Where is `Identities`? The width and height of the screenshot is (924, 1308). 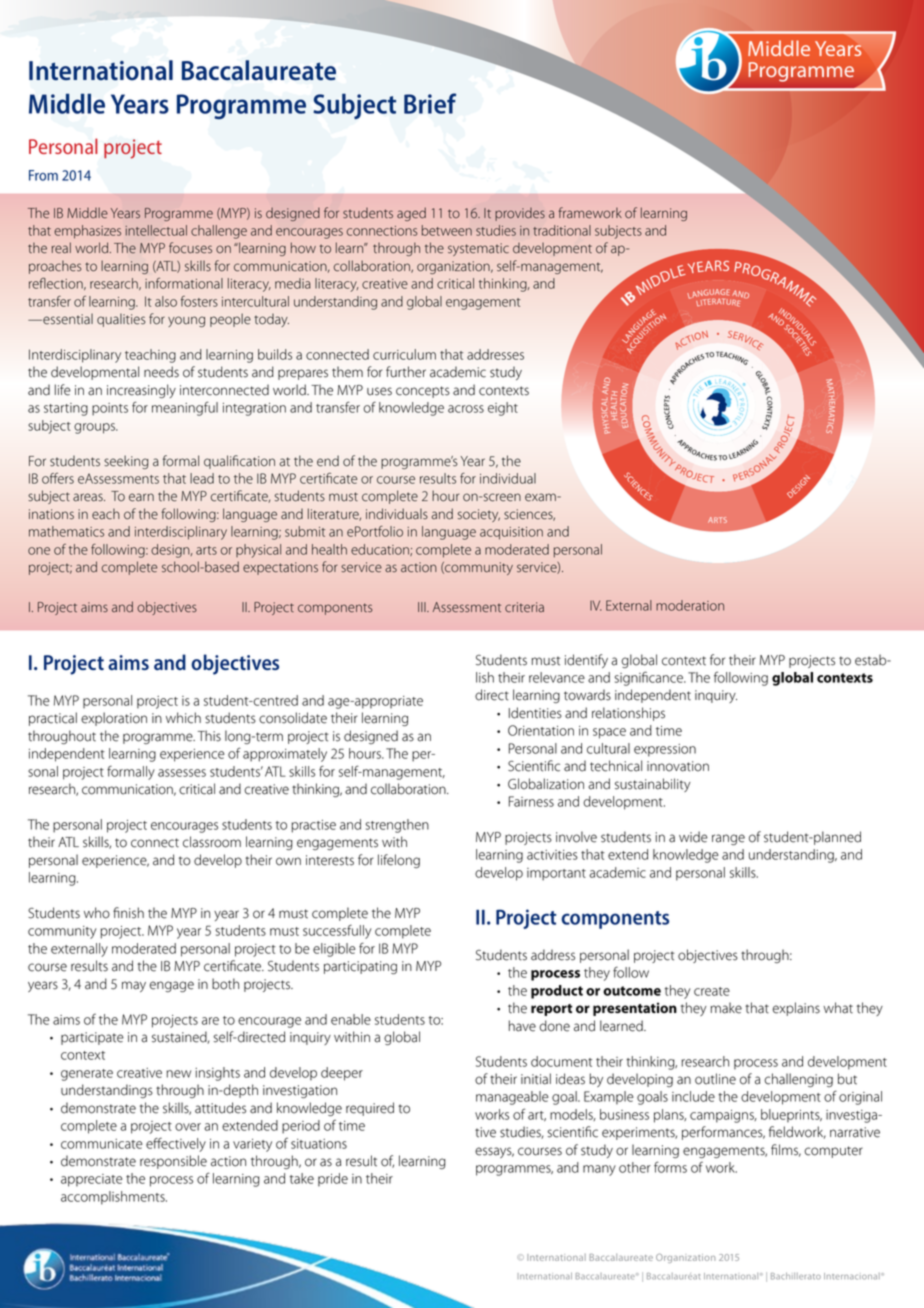 Identities is located at coordinates (535, 713).
